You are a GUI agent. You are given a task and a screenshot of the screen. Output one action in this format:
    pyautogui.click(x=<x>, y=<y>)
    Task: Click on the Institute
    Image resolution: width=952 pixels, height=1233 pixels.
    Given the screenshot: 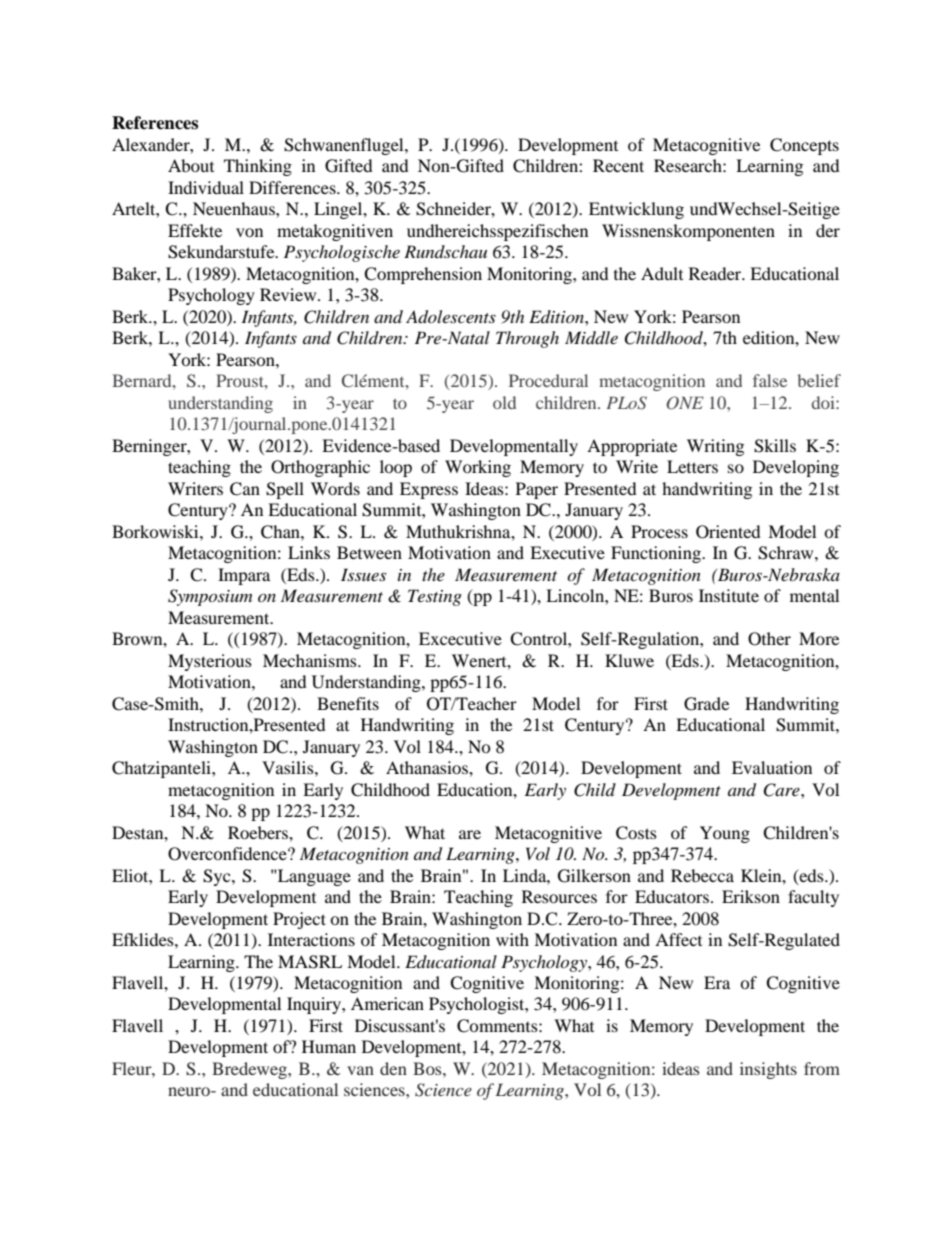 What is the action you would take?
    pyautogui.click(x=729, y=595)
